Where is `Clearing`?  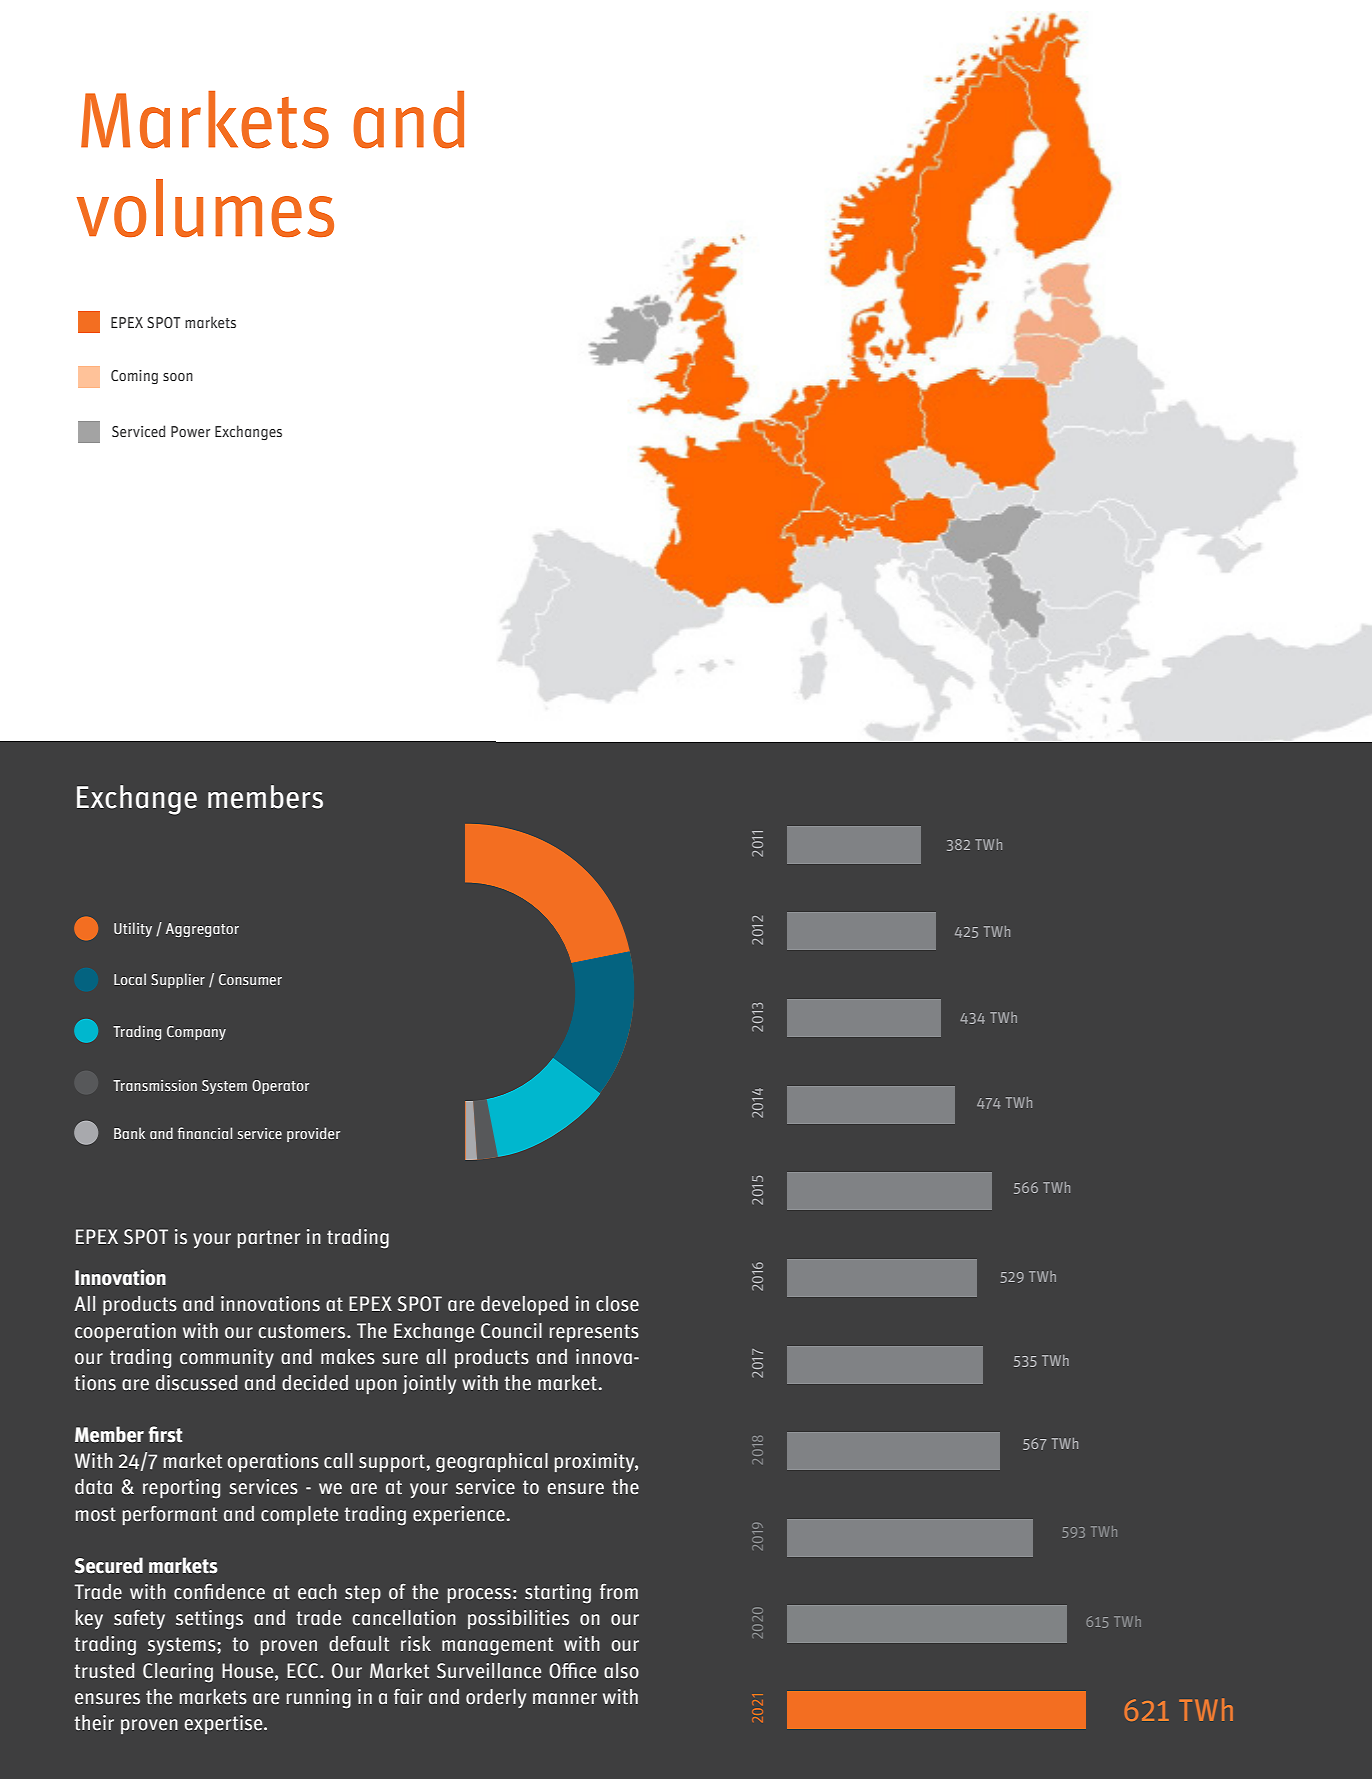 Clearing is located at coordinates (178, 1673).
